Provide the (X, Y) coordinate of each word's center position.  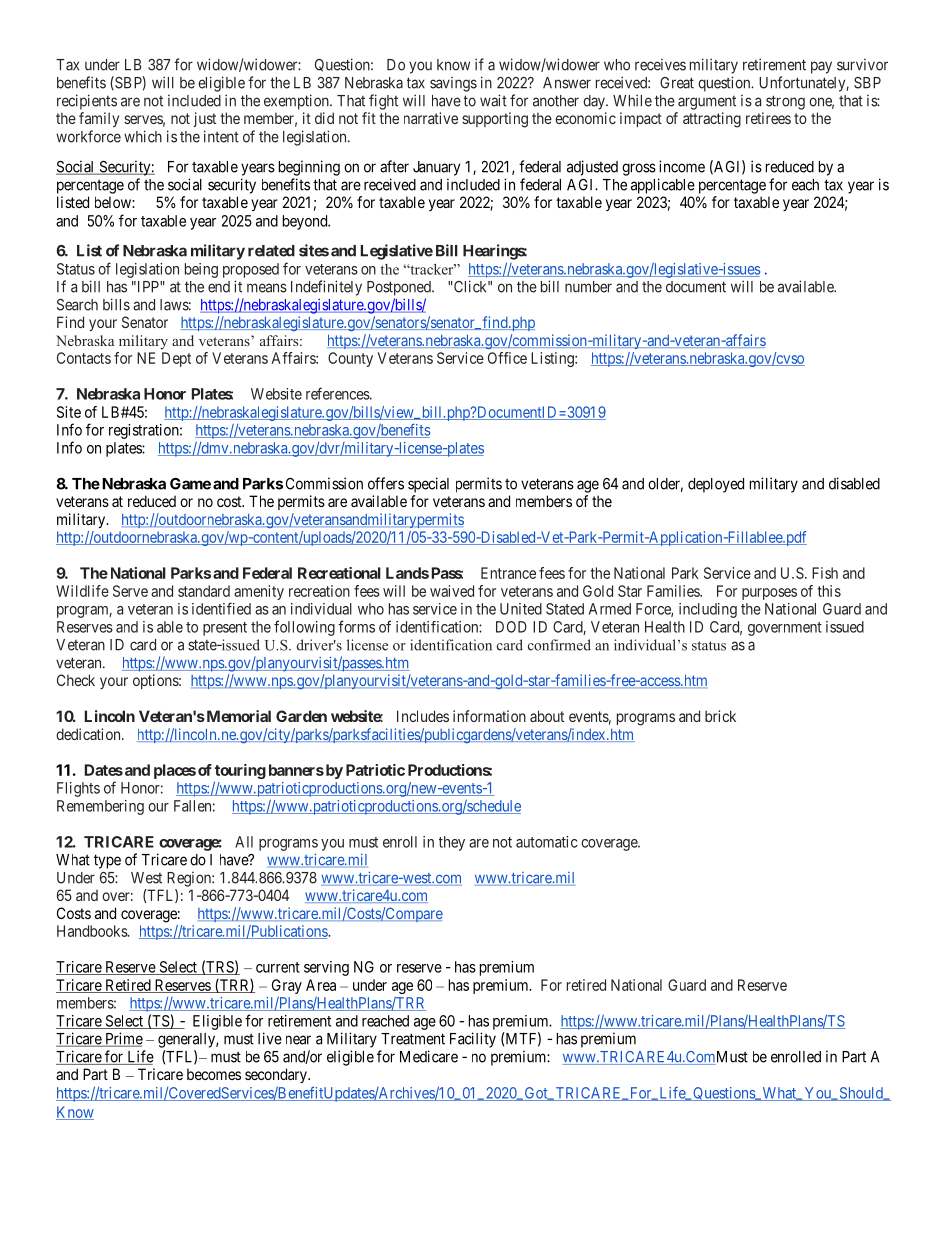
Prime (123, 1039)
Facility (473, 1040)
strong (785, 102)
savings (453, 84)
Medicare (429, 1056)
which (143, 136)
